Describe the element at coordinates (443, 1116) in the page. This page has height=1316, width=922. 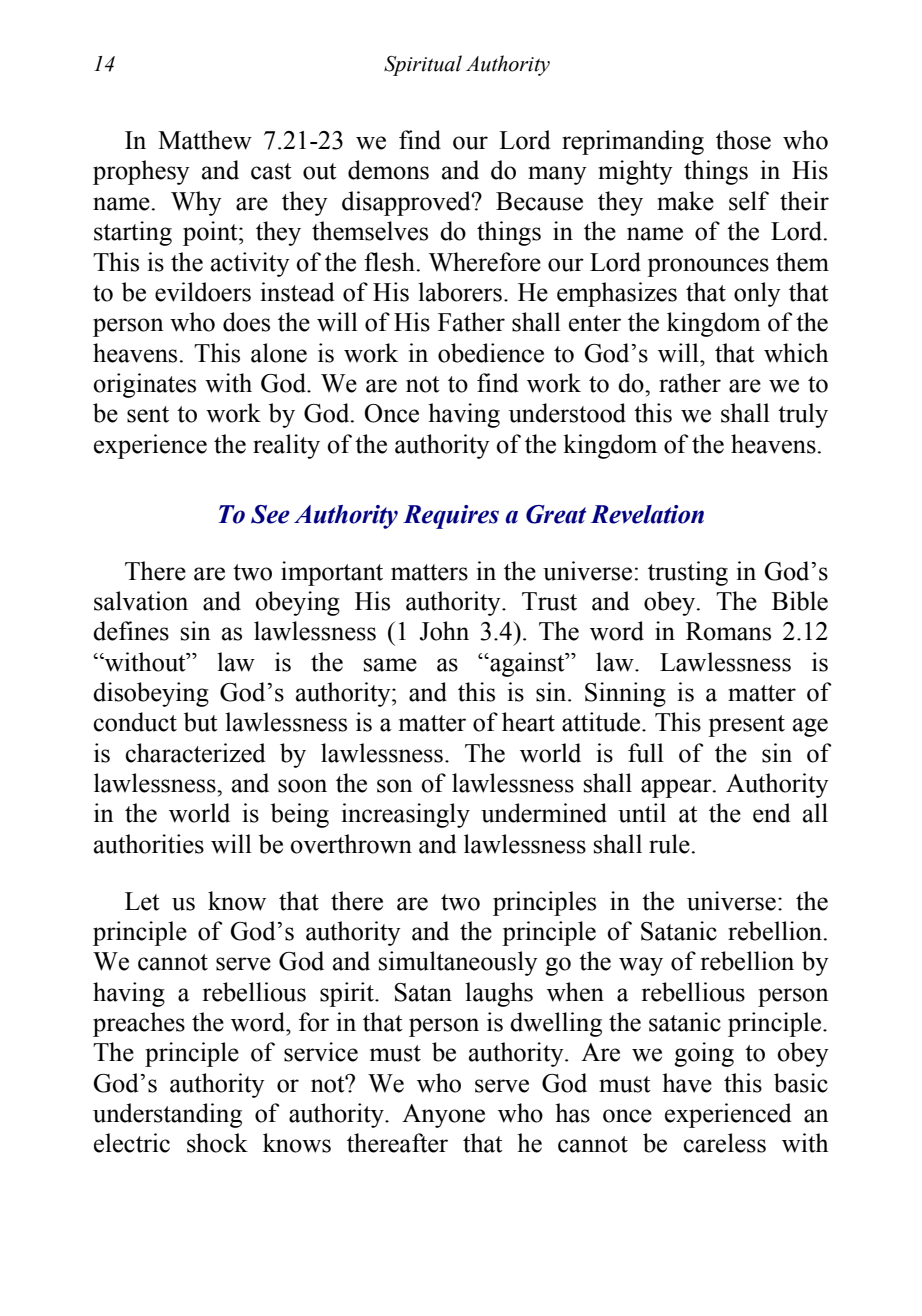
I see `Anyone` at that location.
